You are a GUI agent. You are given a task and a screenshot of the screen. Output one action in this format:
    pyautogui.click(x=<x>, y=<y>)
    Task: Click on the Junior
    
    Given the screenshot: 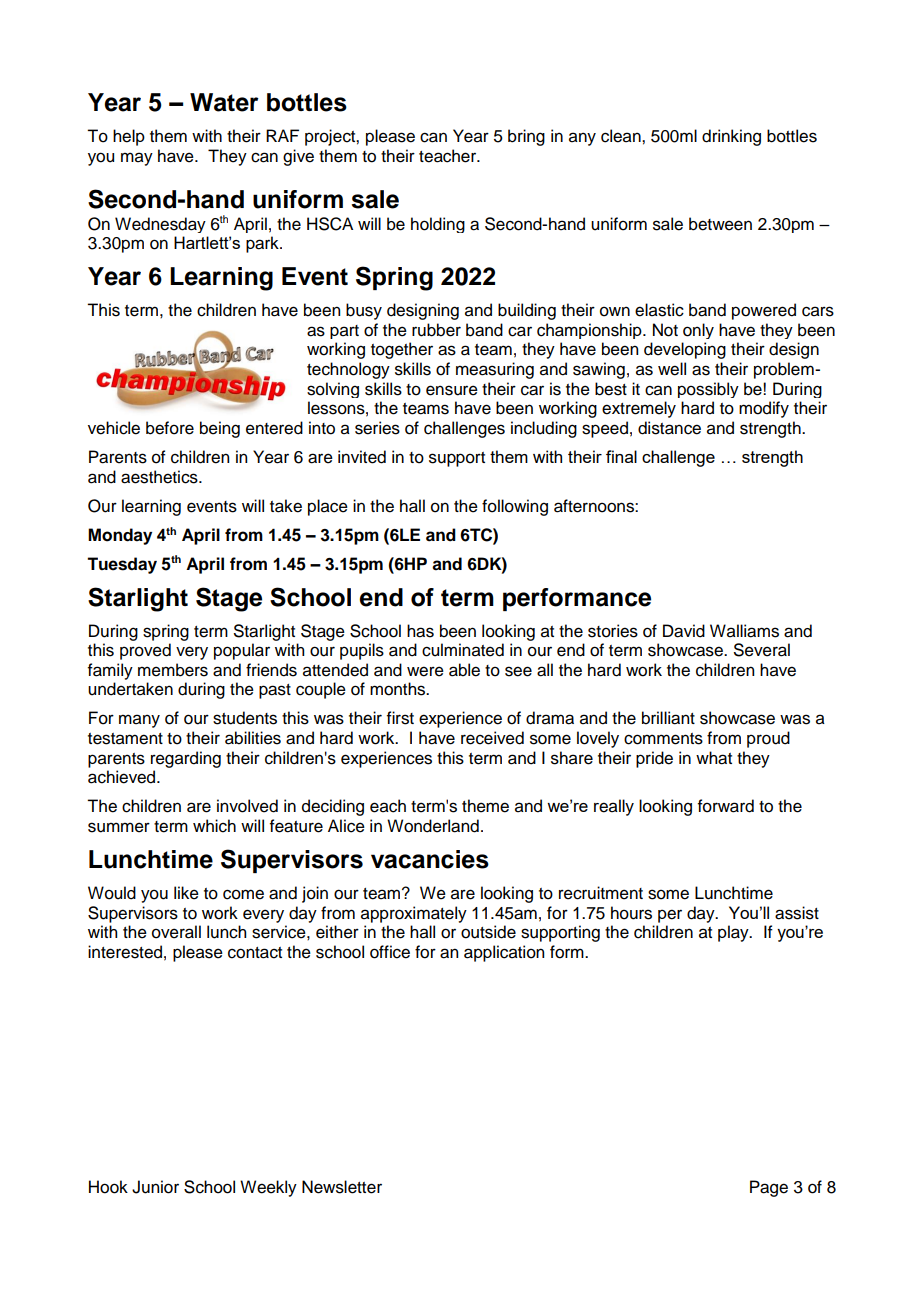 What is the action you would take?
    pyautogui.click(x=155, y=1187)
